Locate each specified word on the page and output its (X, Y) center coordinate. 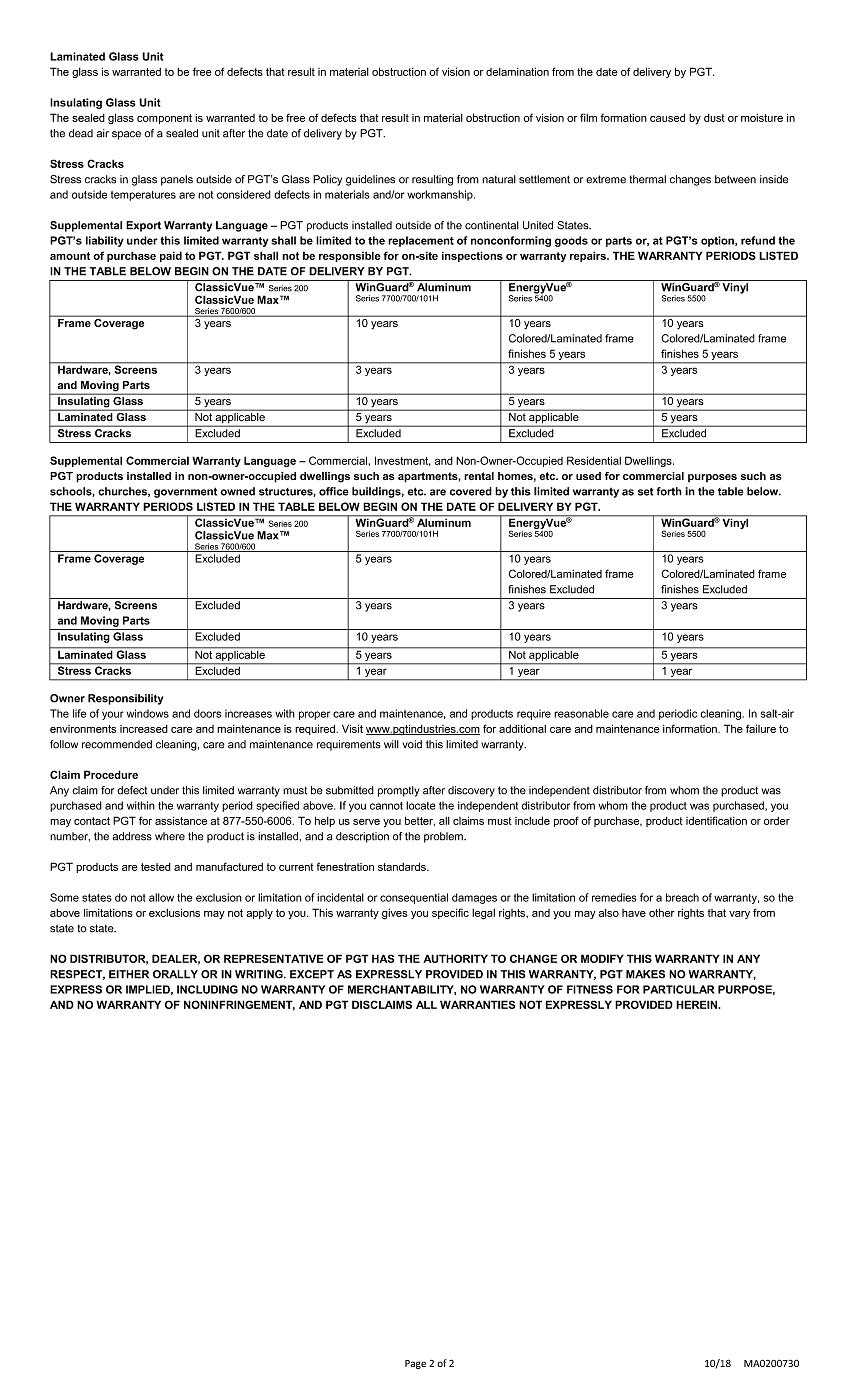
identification (716, 820)
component (164, 119)
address (132, 836)
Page (415, 1364)
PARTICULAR (679, 989)
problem (444, 837)
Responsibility (125, 699)
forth (669, 491)
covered (470, 491)
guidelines (370, 180)
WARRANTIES (477, 1004)
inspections (472, 256)
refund (758, 240)
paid (171, 256)
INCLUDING (207, 989)
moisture (762, 118)
